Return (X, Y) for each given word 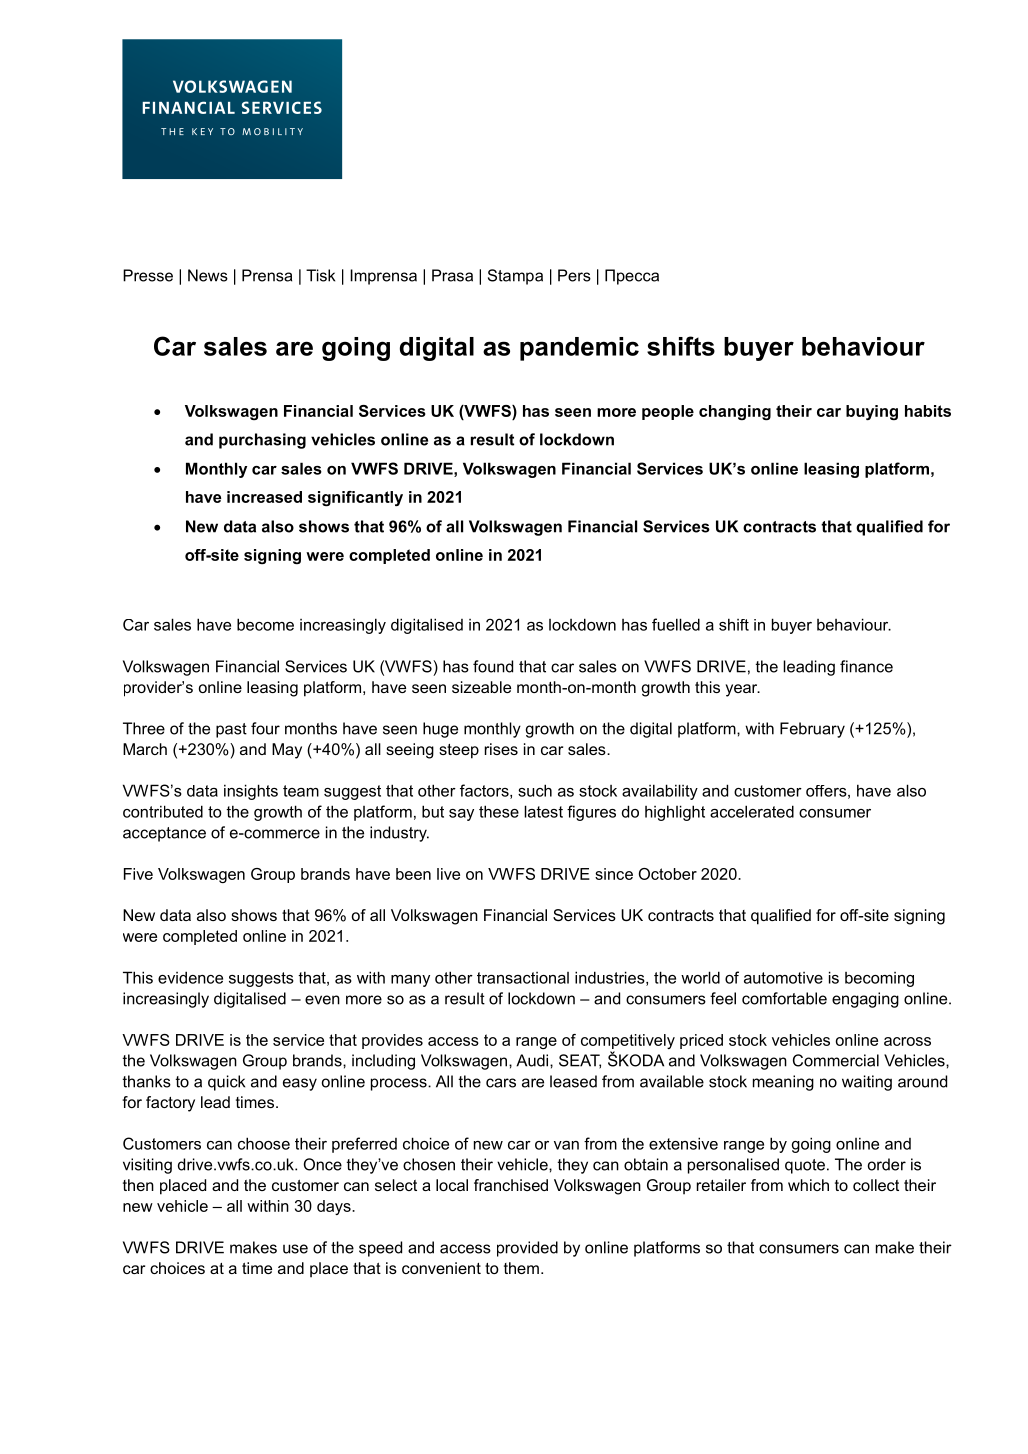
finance (866, 666)
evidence (190, 977)
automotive (783, 978)
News (208, 275)
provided (527, 1249)
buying (872, 412)
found (493, 666)
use (295, 1249)
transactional (523, 978)
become (265, 624)
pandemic (579, 349)
